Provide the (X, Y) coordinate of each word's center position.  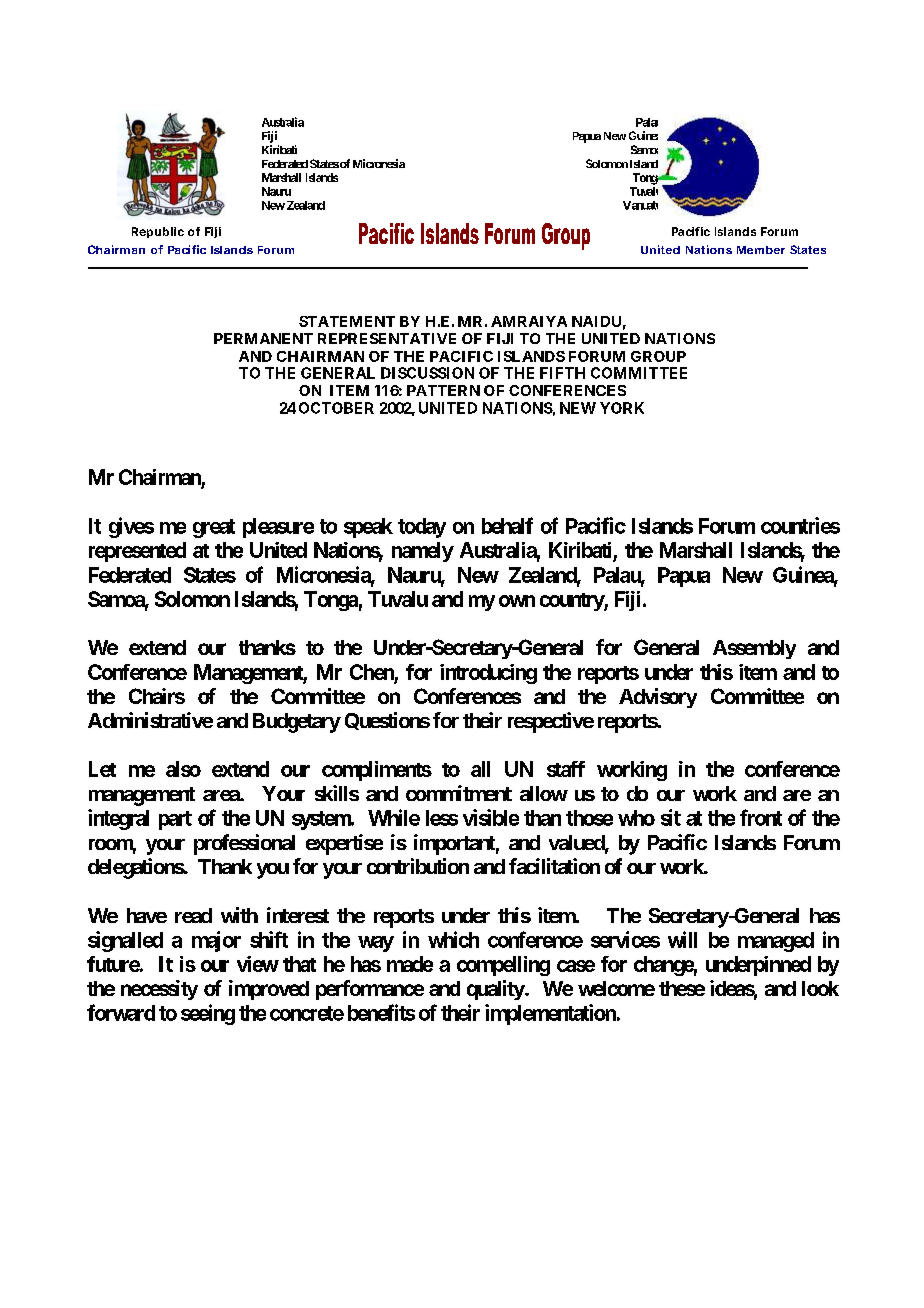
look (820, 988)
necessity (159, 990)
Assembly (754, 649)
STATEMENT (347, 321)
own (517, 601)
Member (761, 250)
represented (137, 552)
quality (496, 990)
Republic (158, 232)
